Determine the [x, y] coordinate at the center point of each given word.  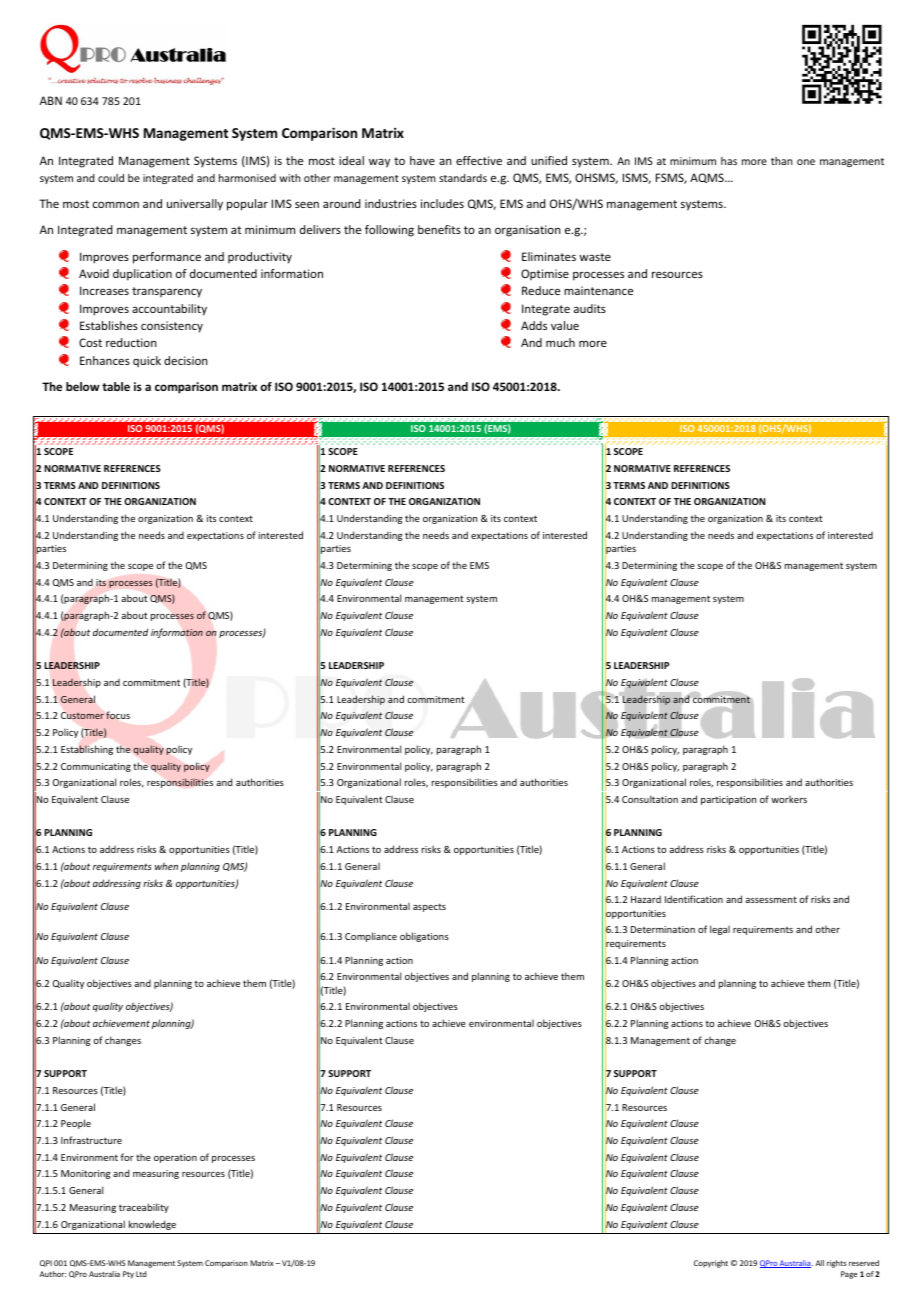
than [782, 161]
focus [118, 715]
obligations [424, 937]
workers [789, 799]
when [166, 866]
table [116, 386]
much [560, 342]
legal [720, 930]
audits [590, 308]
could [111, 178]
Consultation [650, 799]
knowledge [152, 1225]
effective [479, 160]
